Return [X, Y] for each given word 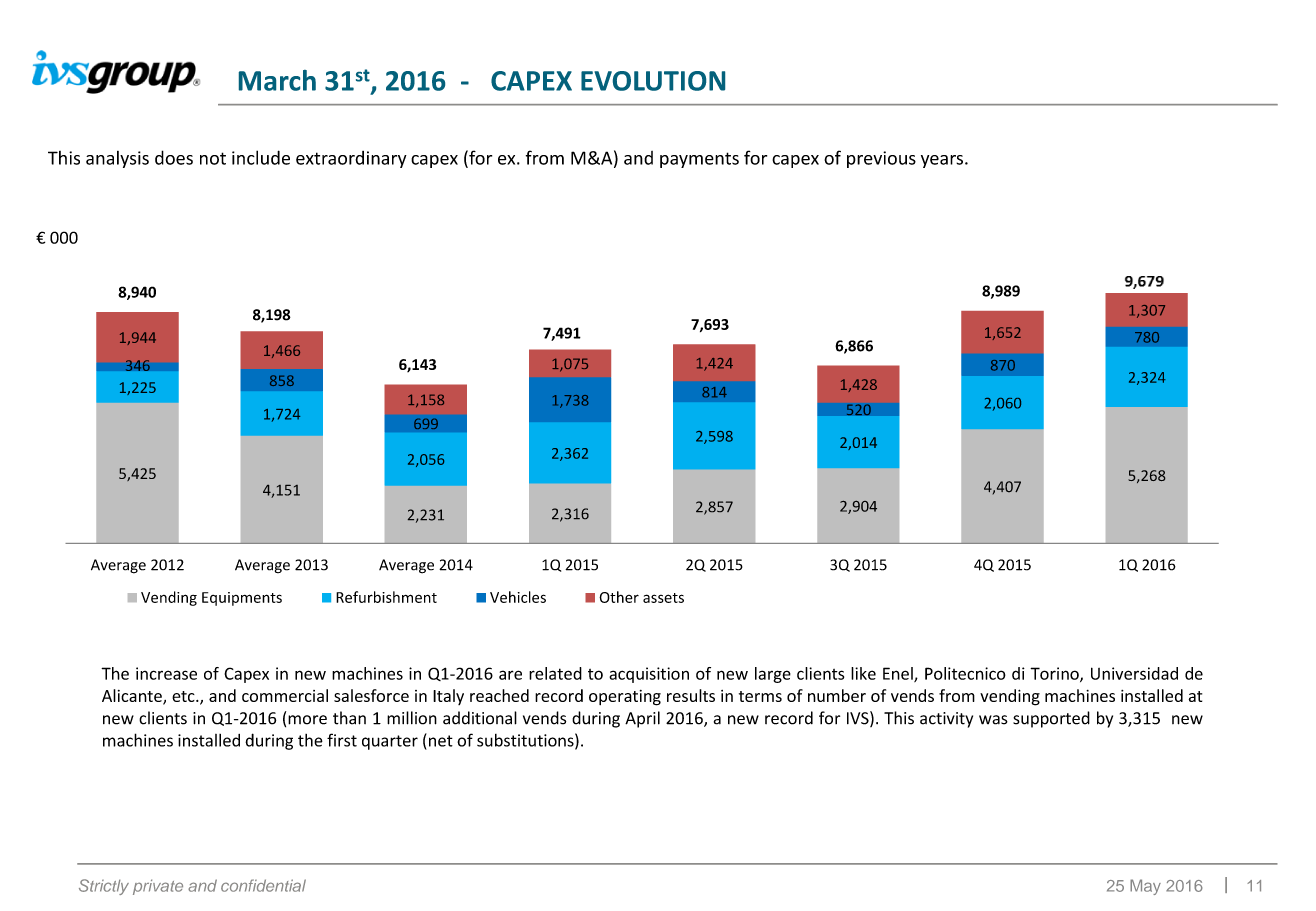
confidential [263, 885]
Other [619, 597]
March [277, 80]
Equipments [242, 599]
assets [663, 598]
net [441, 741]
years [942, 161]
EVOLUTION [653, 81]
